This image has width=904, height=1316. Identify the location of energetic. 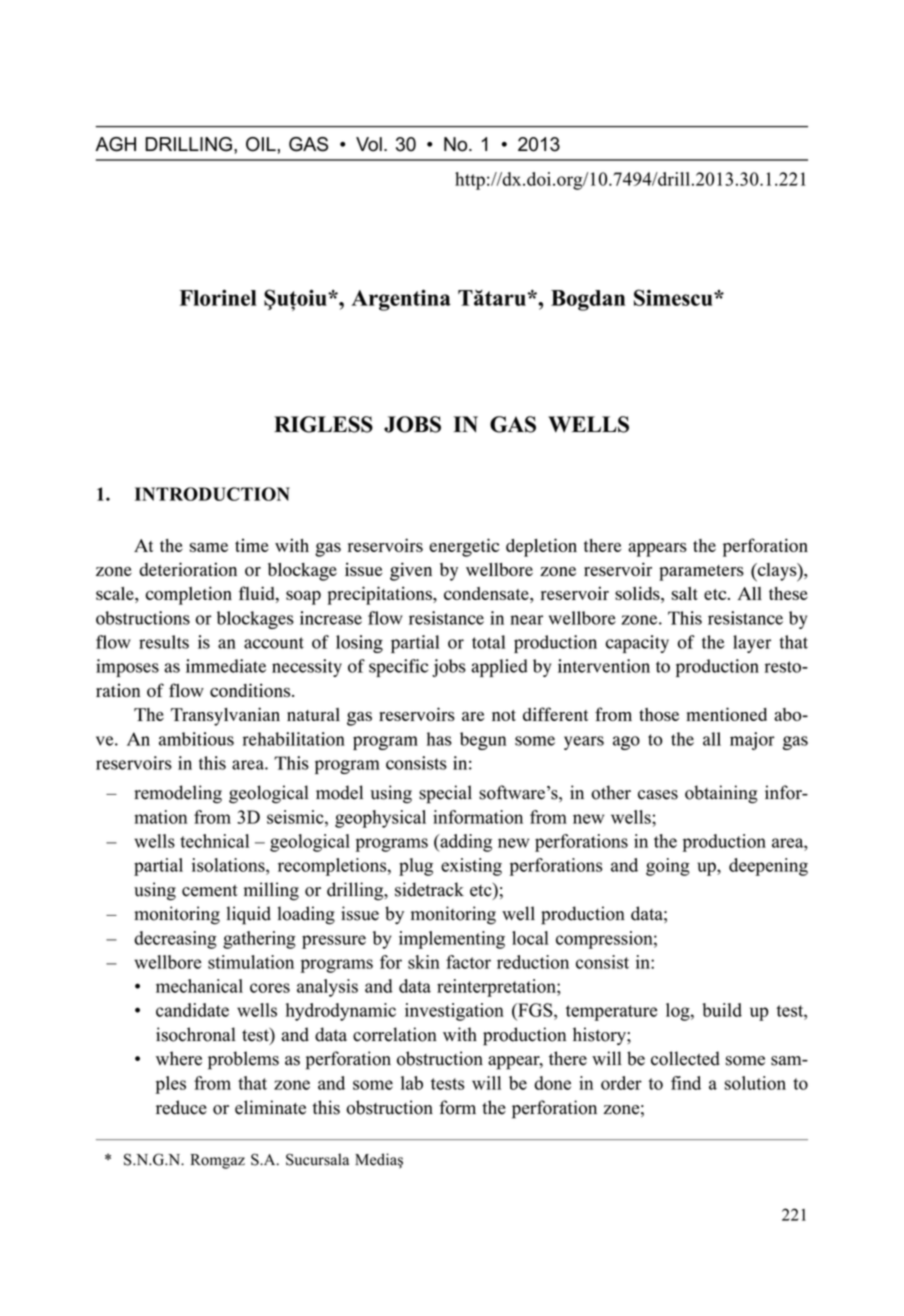
(464, 547).
